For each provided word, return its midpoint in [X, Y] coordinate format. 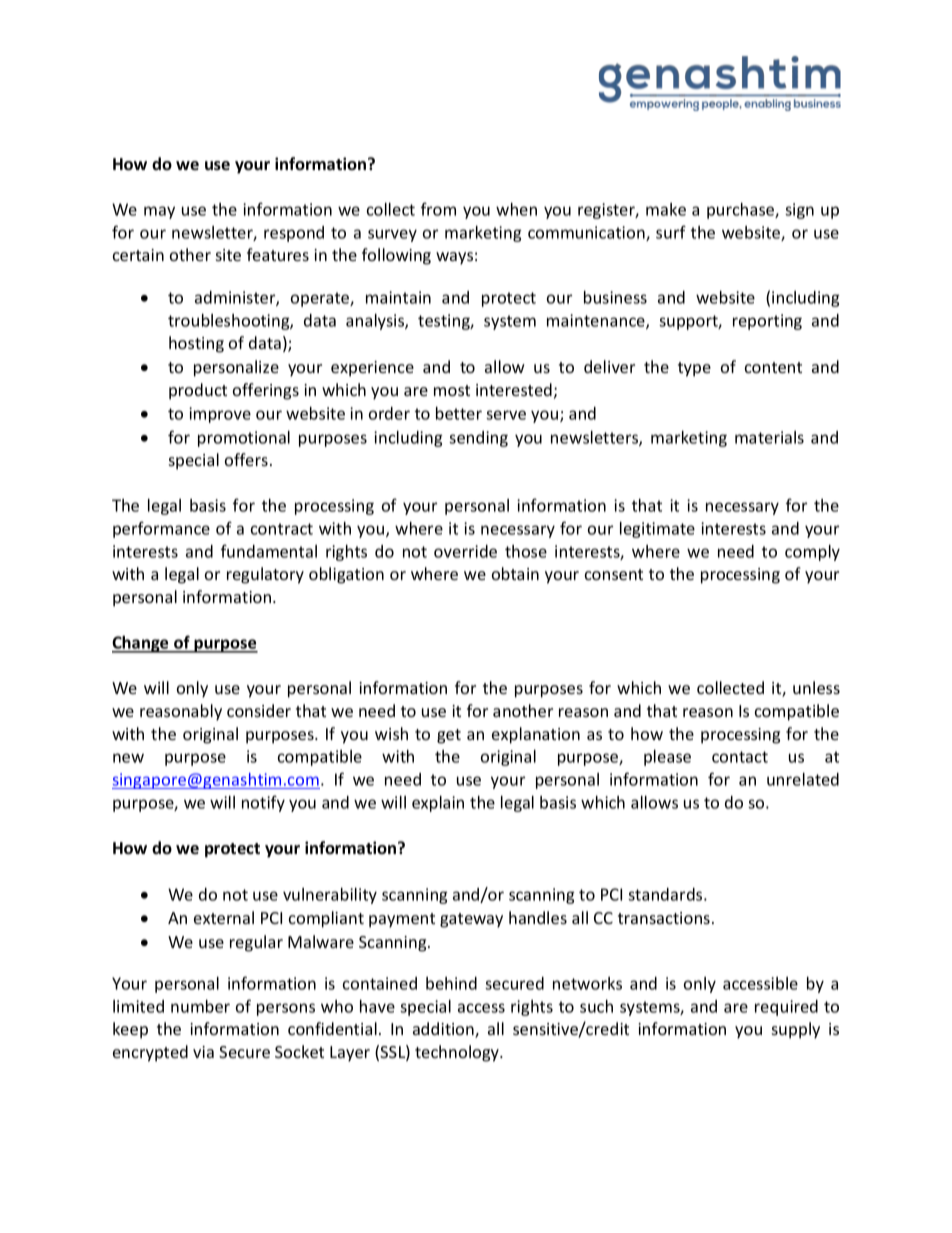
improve [220, 415]
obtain [515, 573]
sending [478, 439]
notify [263, 803]
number [200, 1006]
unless [816, 687]
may [159, 212]
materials [769, 437]
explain [438, 804]
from [438, 209]
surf [671, 232]
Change [141, 644]
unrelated [803, 779]
